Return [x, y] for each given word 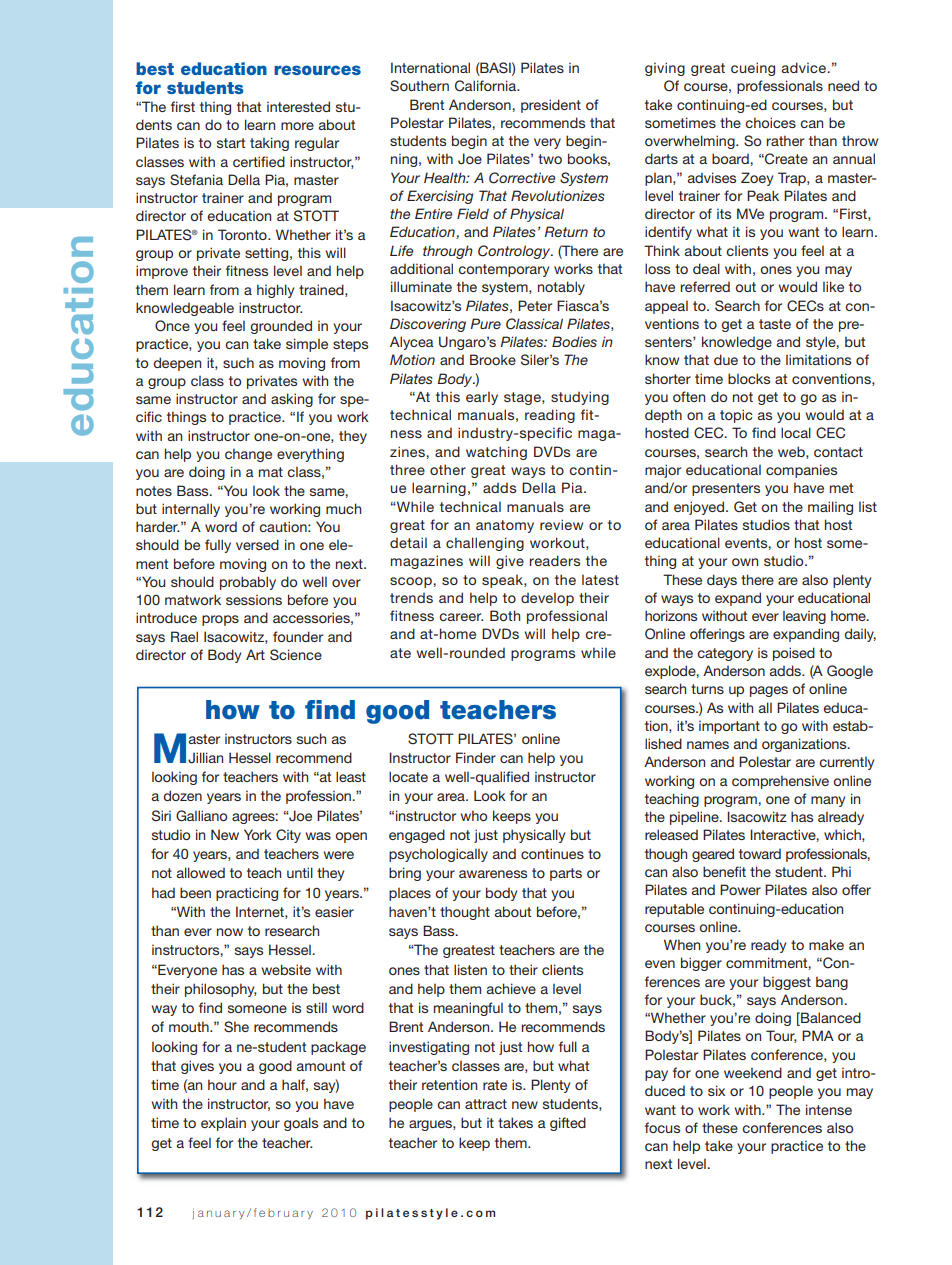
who [473, 815]
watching [496, 453]
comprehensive [780, 782]
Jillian [205, 758]
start [231, 143]
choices [770, 122]
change [248, 455]
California [487, 86]
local [796, 432]
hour [222, 1084]
